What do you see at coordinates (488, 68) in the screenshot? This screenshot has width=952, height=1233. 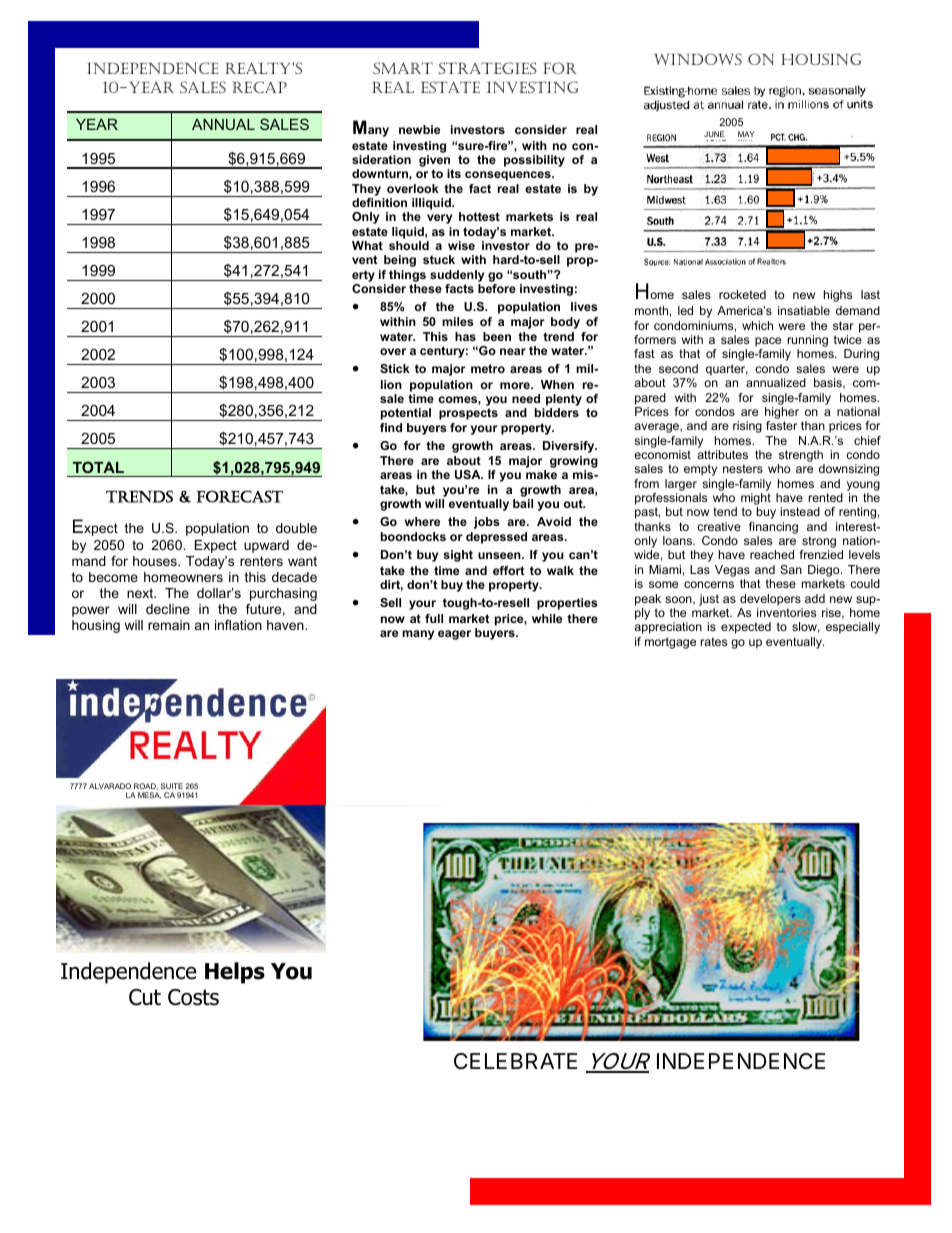 I see `STRATEGIES` at bounding box center [488, 68].
